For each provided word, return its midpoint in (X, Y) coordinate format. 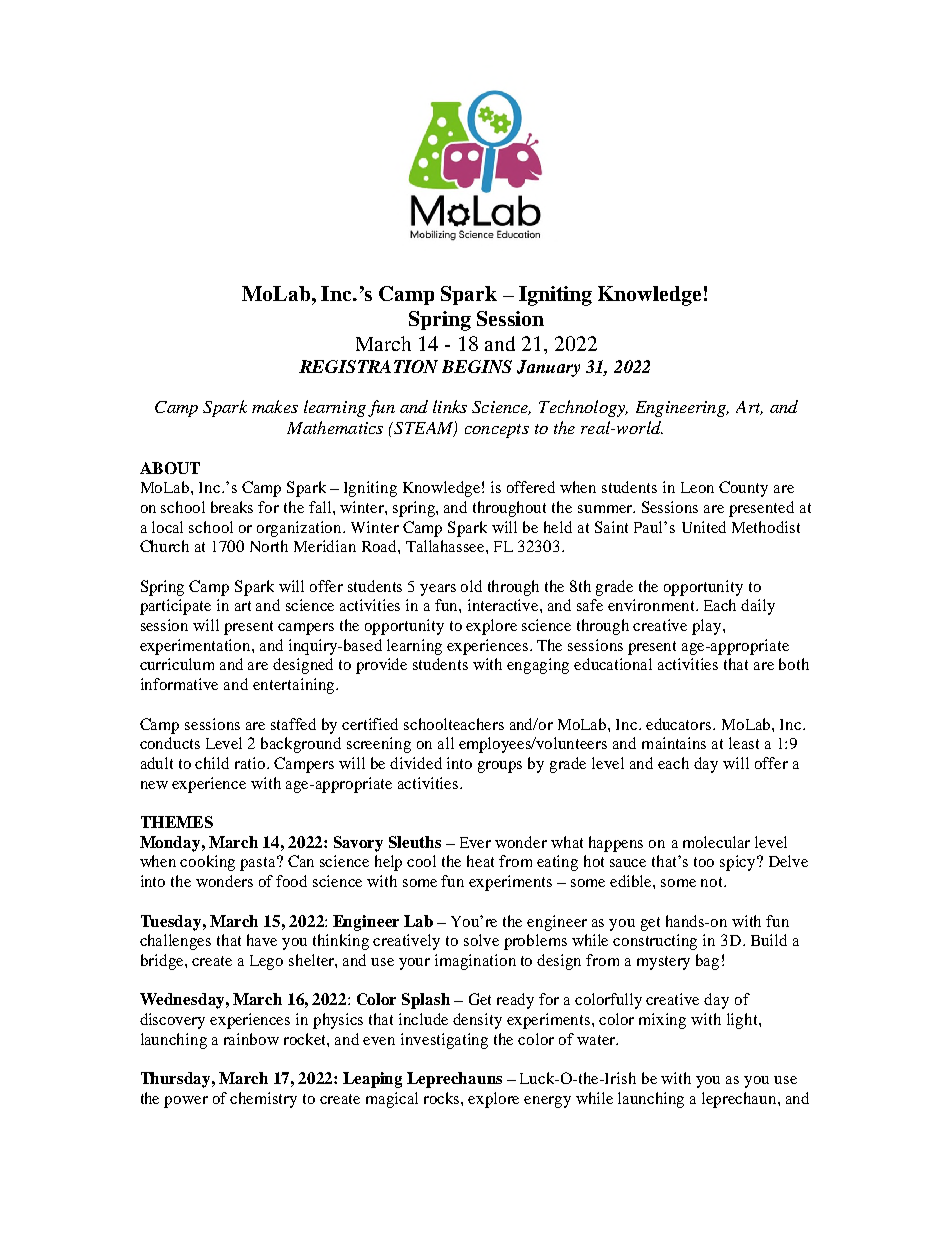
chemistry (263, 1100)
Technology (583, 408)
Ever (475, 842)
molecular (716, 842)
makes (275, 406)
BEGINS (477, 366)
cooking (207, 863)
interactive (504, 605)
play (708, 627)
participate (175, 607)
